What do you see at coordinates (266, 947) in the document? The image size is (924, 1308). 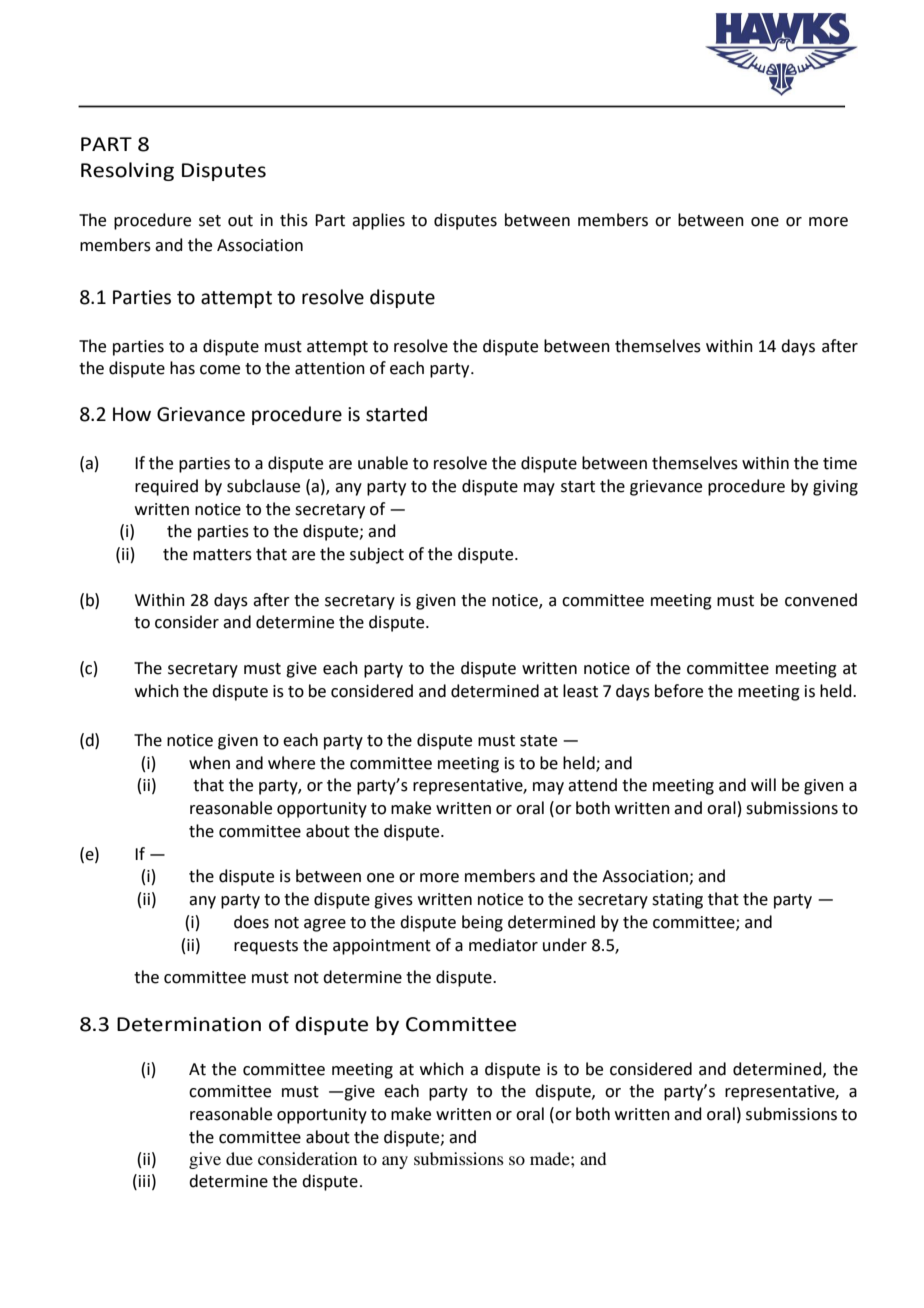 I see `requests` at bounding box center [266, 947].
